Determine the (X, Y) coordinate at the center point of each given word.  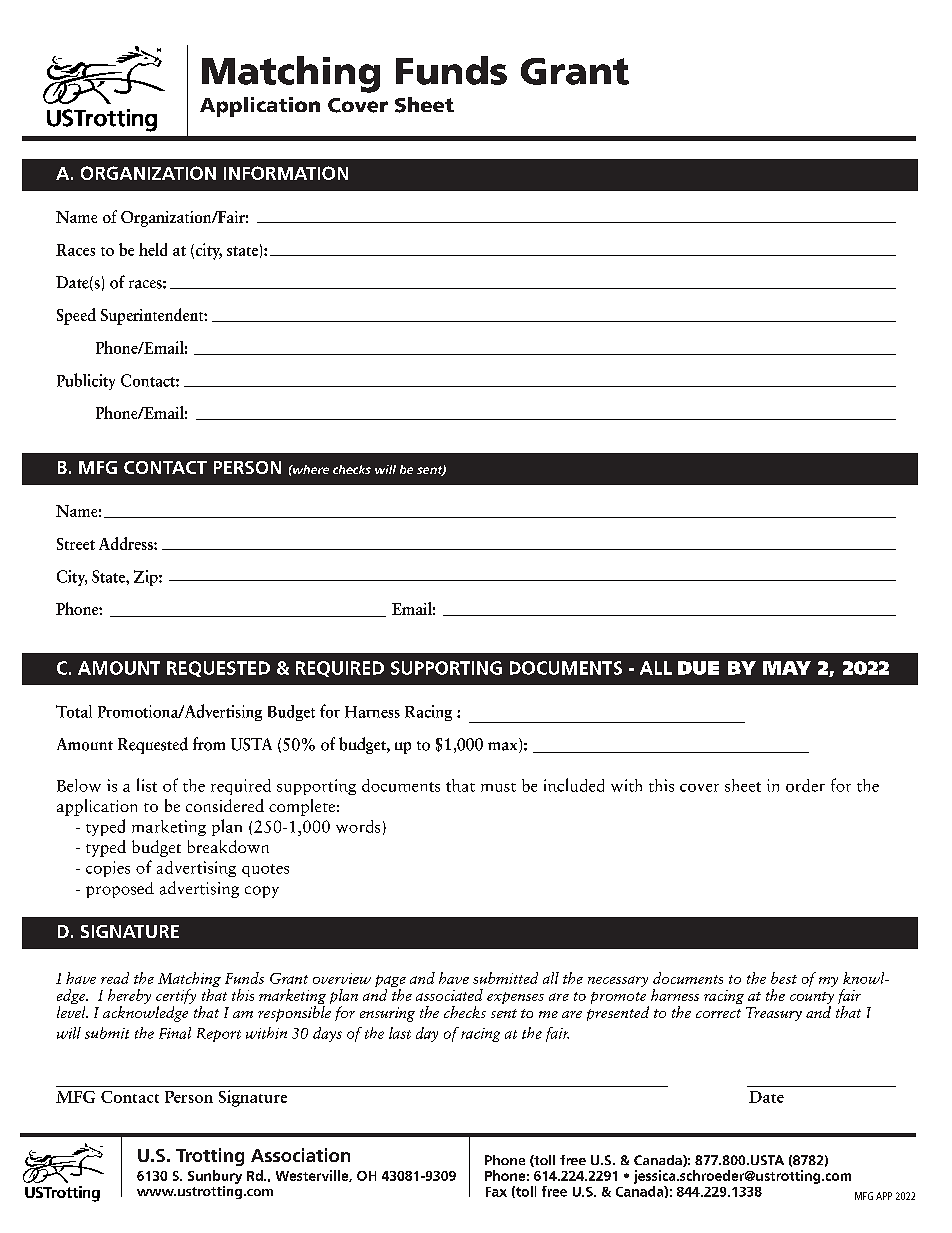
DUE (698, 668)
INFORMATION (286, 173)
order (805, 785)
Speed (76, 316)
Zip (147, 578)
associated (449, 995)
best (784, 978)
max (504, 747)
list (147, 785)
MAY (787, 668)
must (498, 787)
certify (176, 998)
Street (76, 544)
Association (300, 1155)
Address (127, 543)
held (153, 249)
